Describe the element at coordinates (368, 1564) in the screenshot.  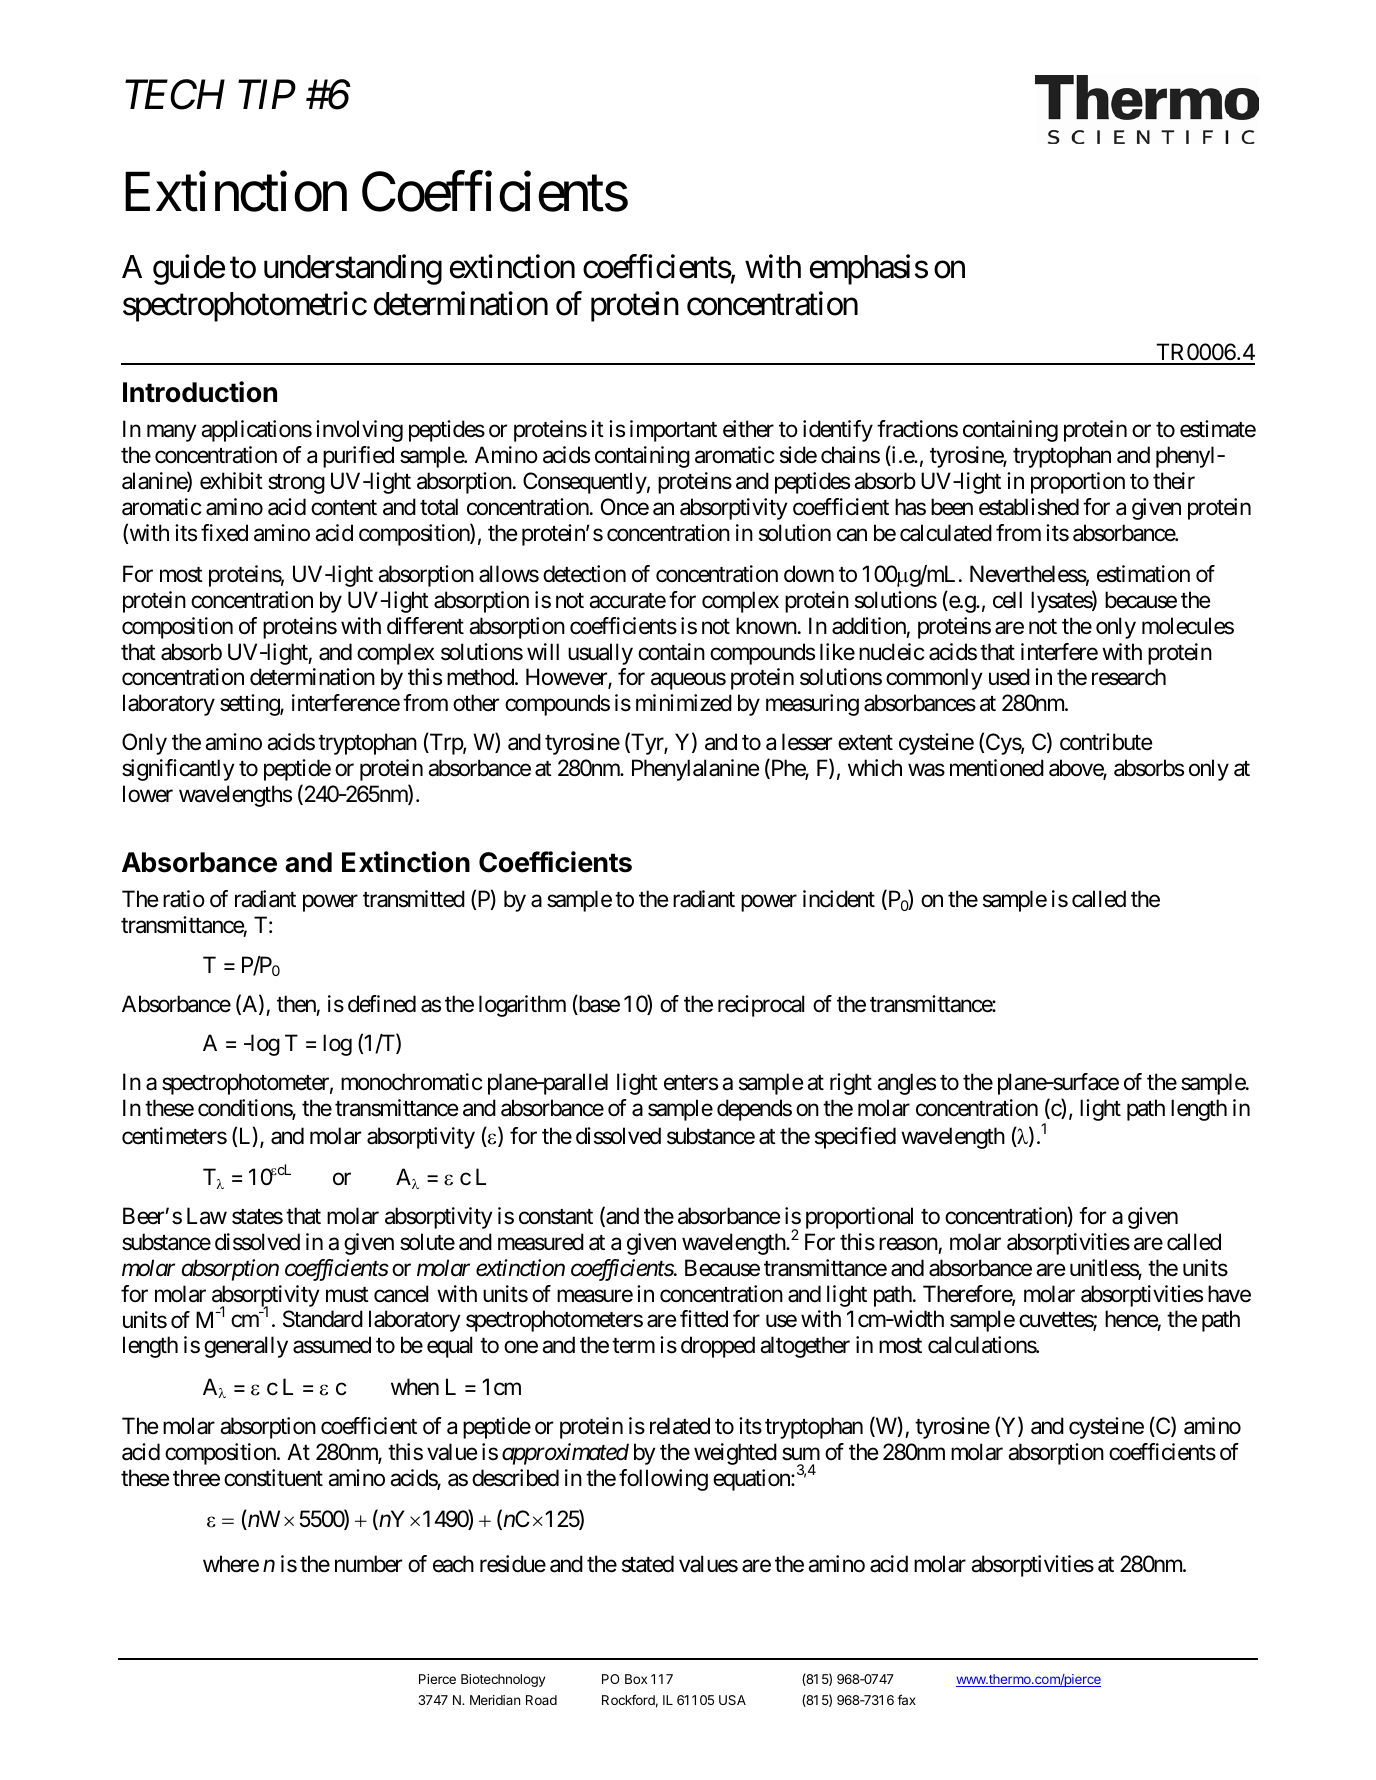
I see `number` at that location.
